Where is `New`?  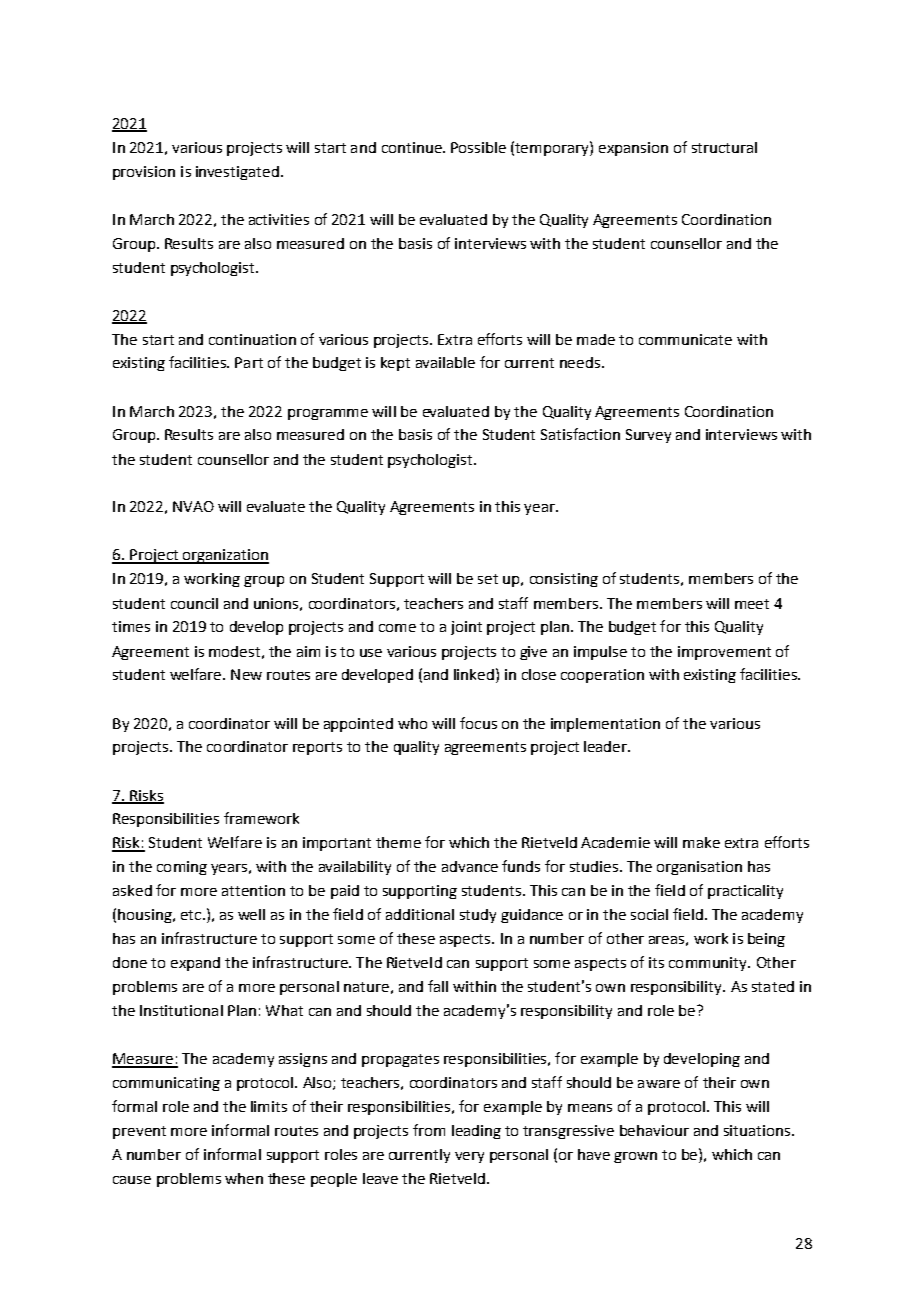 New is located at coordinates (246, 674).
